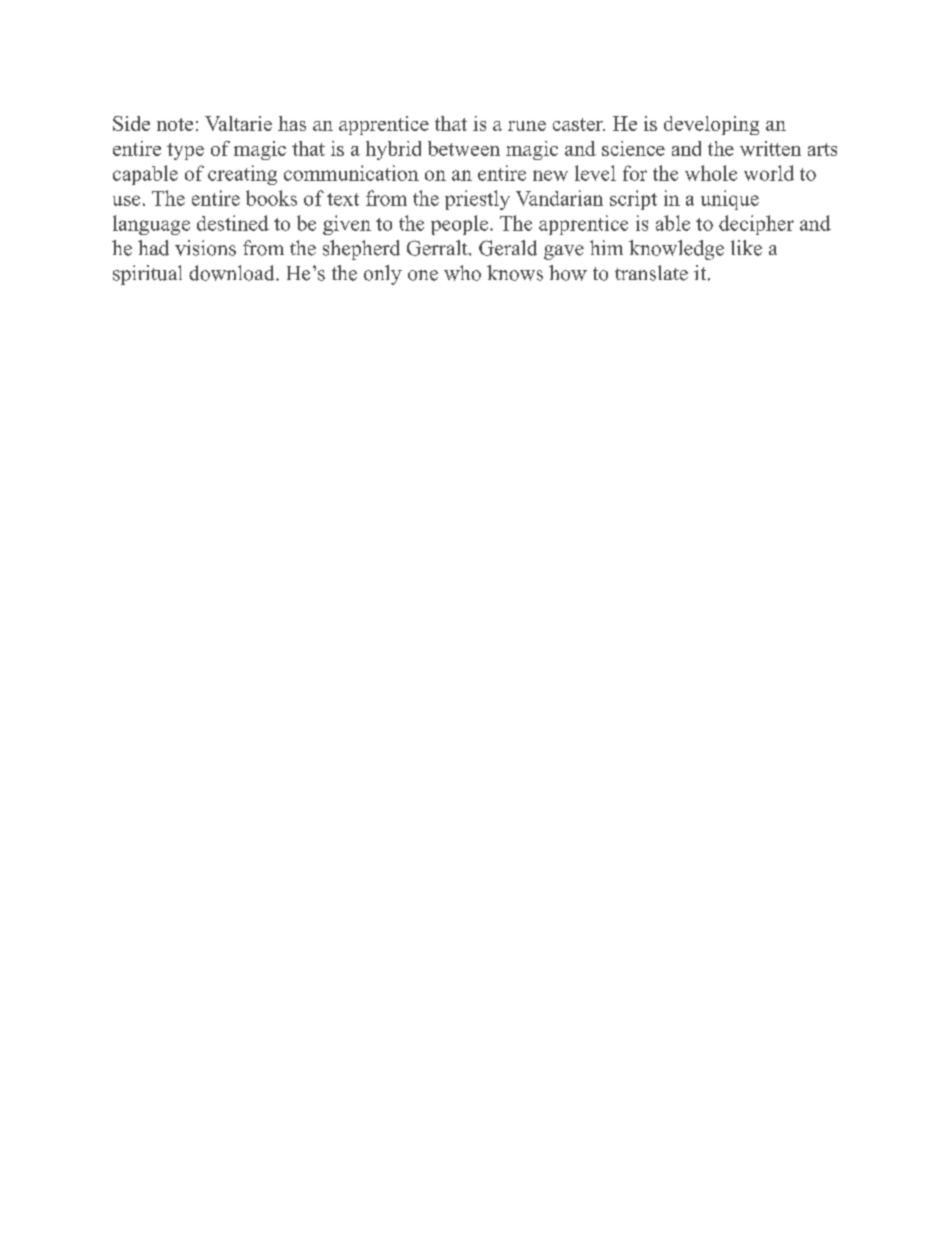 This page has height=1233, width=952. Describe the element at coordinates (461, 225) in the page. I see `people` at that location.
